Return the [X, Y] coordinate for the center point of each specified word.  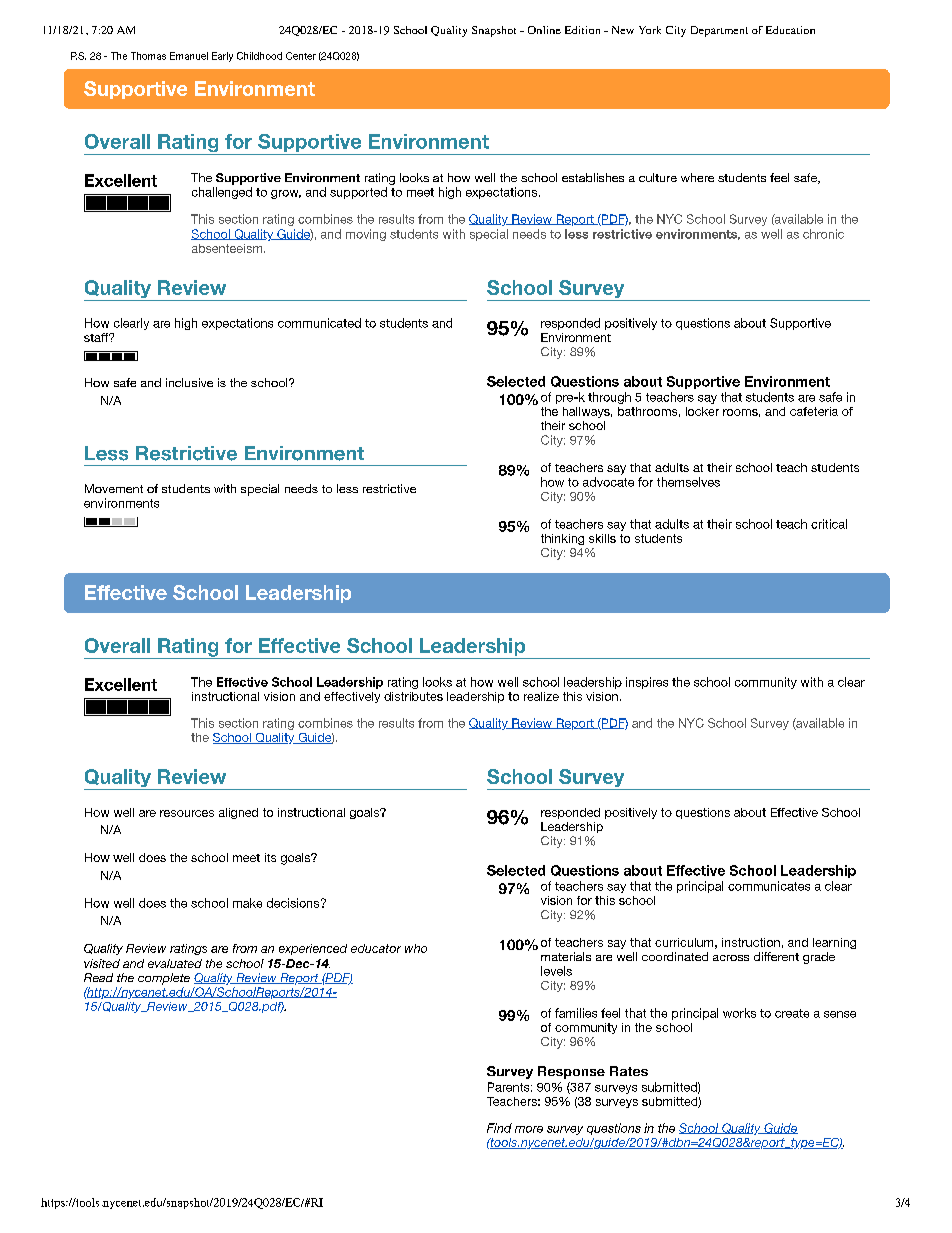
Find [499, 1128]
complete [164, 979]
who [416, 948]
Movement [114, 488]
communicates [769, 886]
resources [187, 813]
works [739, 1013]
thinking [562, 539]
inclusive [189, 382]
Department [719, 31]
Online [544, 30]
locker [702, 411]
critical [829, 524]
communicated [319, 323]
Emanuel [189, 56]
